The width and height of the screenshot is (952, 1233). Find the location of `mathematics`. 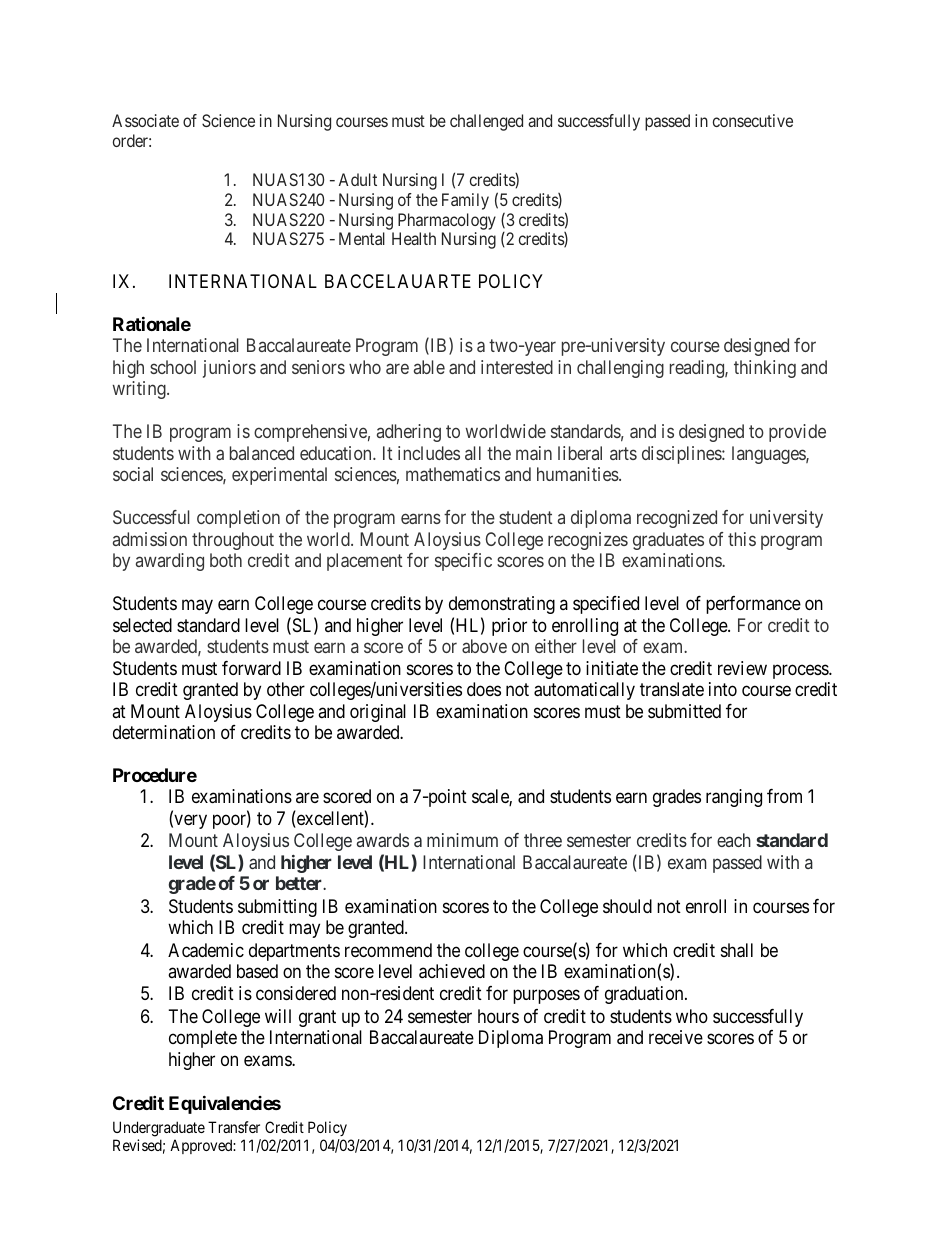

mathematics is located at coordinates (453, 474).
